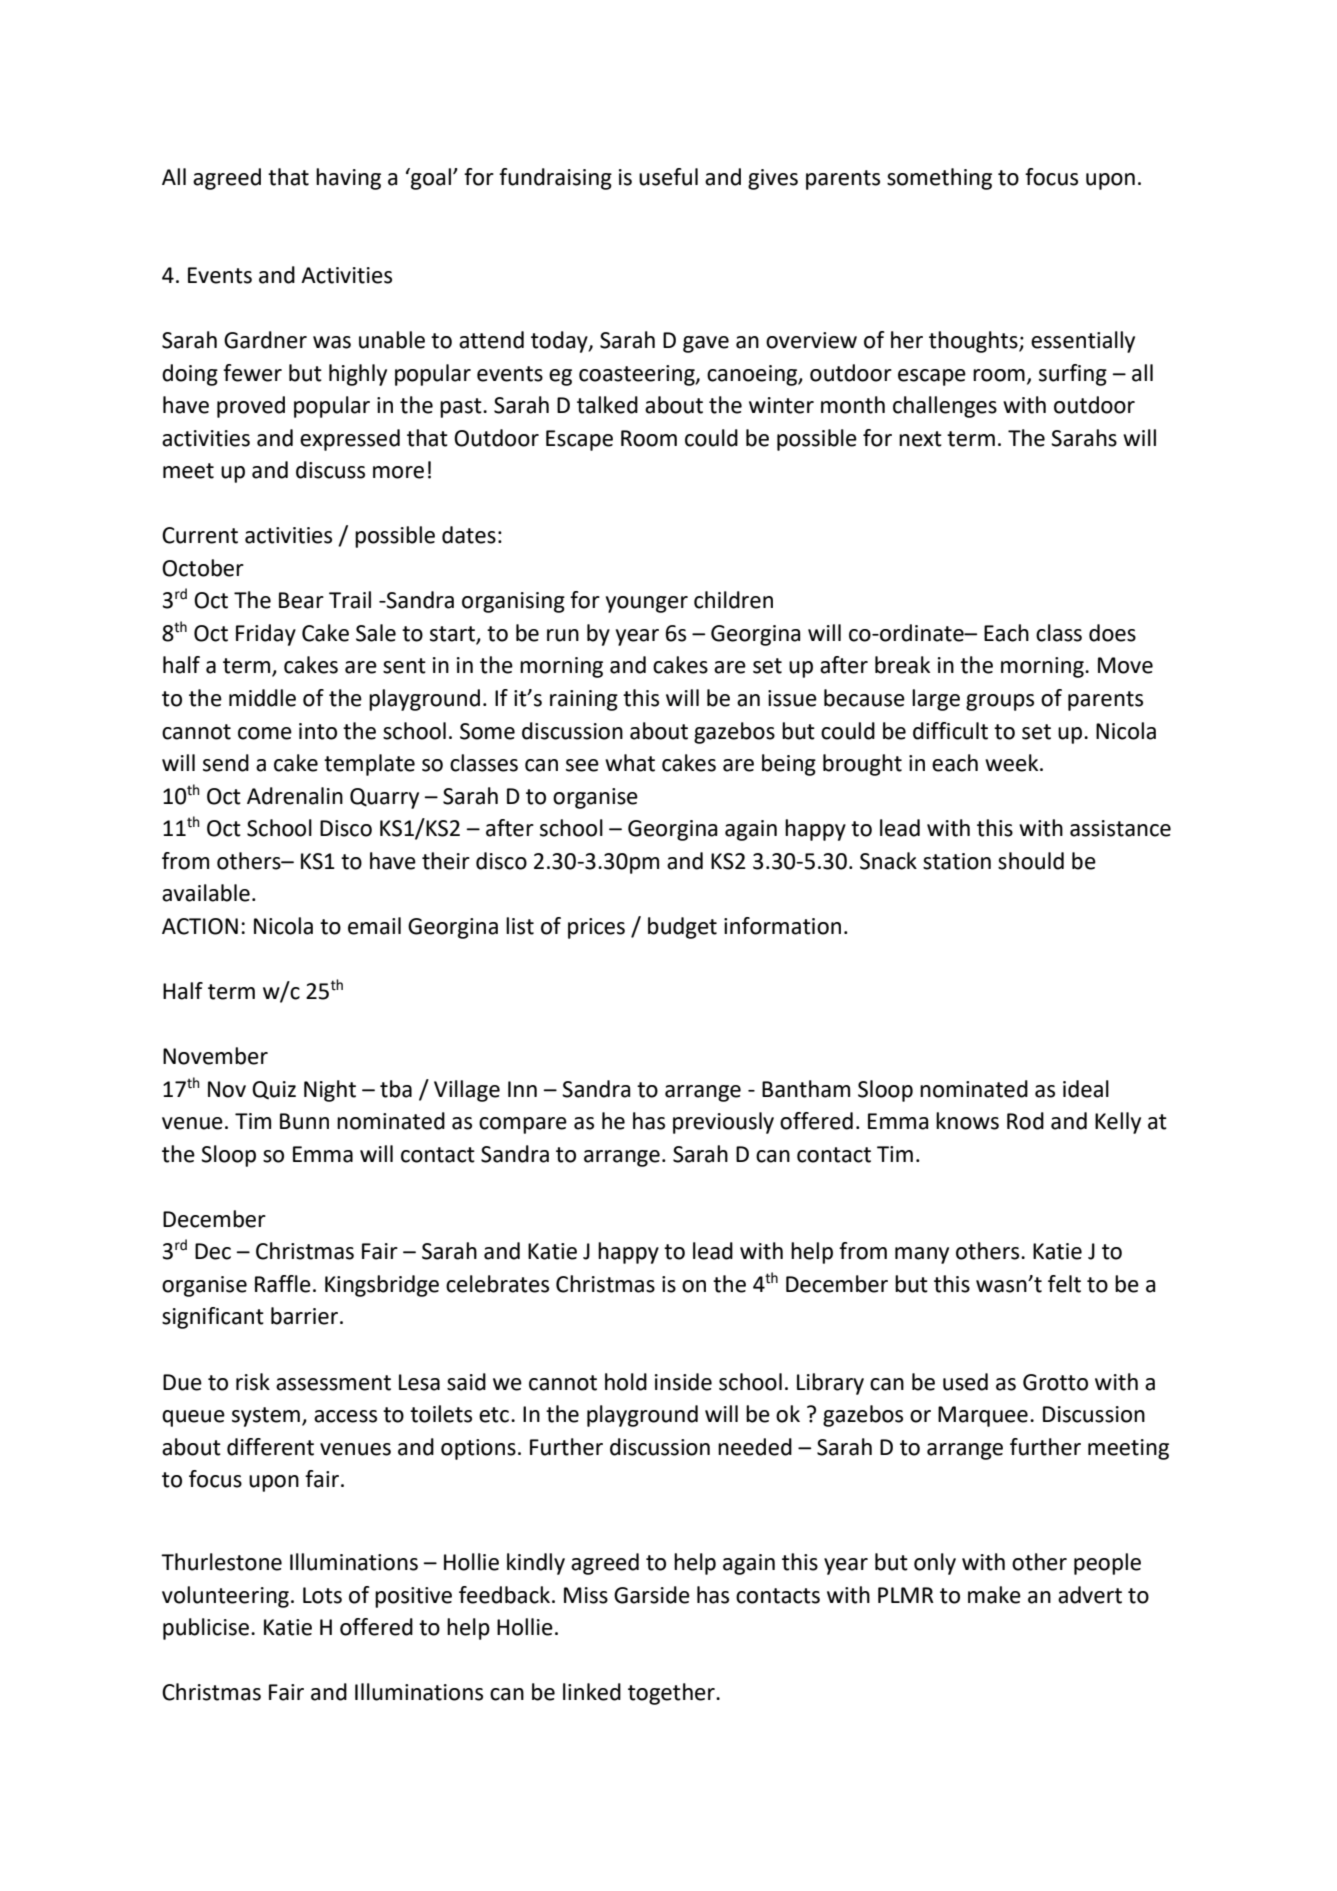  What do you see at coordinates (672, 1694) in the page?
I see `together` at bounding box center [672, 1694].
